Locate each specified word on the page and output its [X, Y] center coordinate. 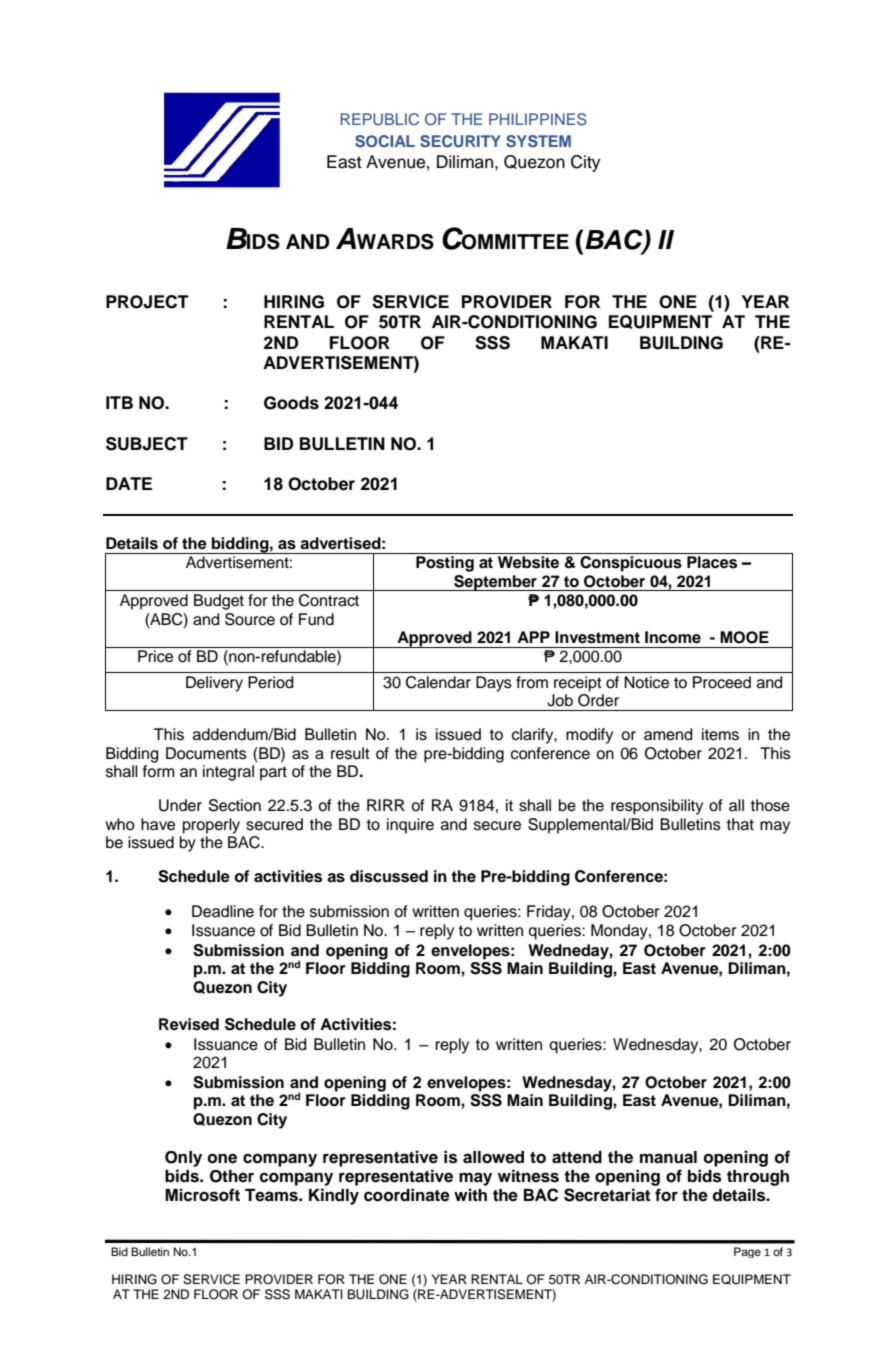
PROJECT [147, 302]
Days [494, 684]
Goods [291, 403]
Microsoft [202, 1195]
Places [712, 562]
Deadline [223, 911]
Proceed [722, 682]
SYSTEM [538, 141]
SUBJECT [147, 444]
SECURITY [460, 141]
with [470, 1194]
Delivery [214, 684]
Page [747, 1252]
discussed [389, 876]
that [740, 824]
